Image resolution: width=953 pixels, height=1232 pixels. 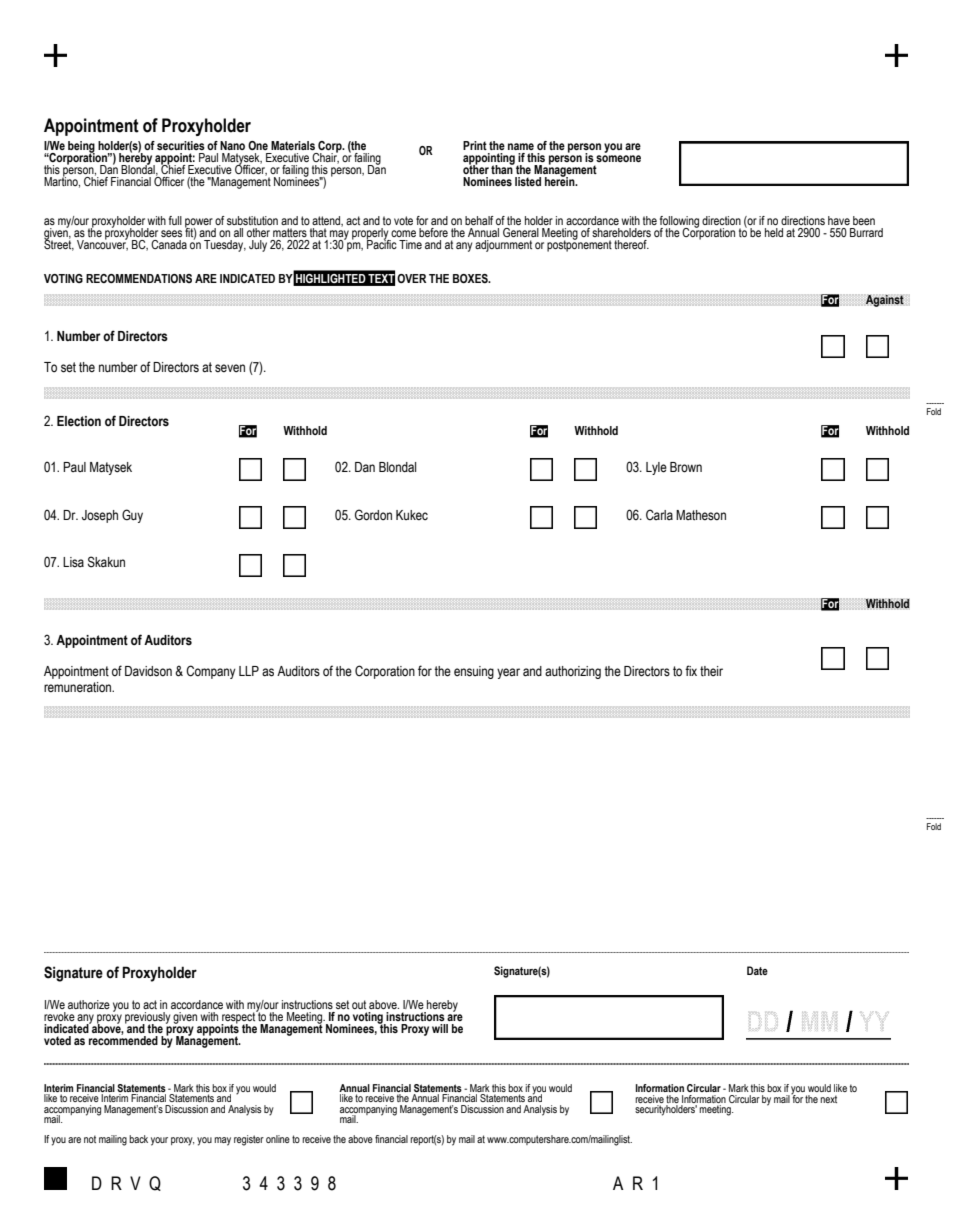 I want to click on remuneration, so click(x=78, y=687).
